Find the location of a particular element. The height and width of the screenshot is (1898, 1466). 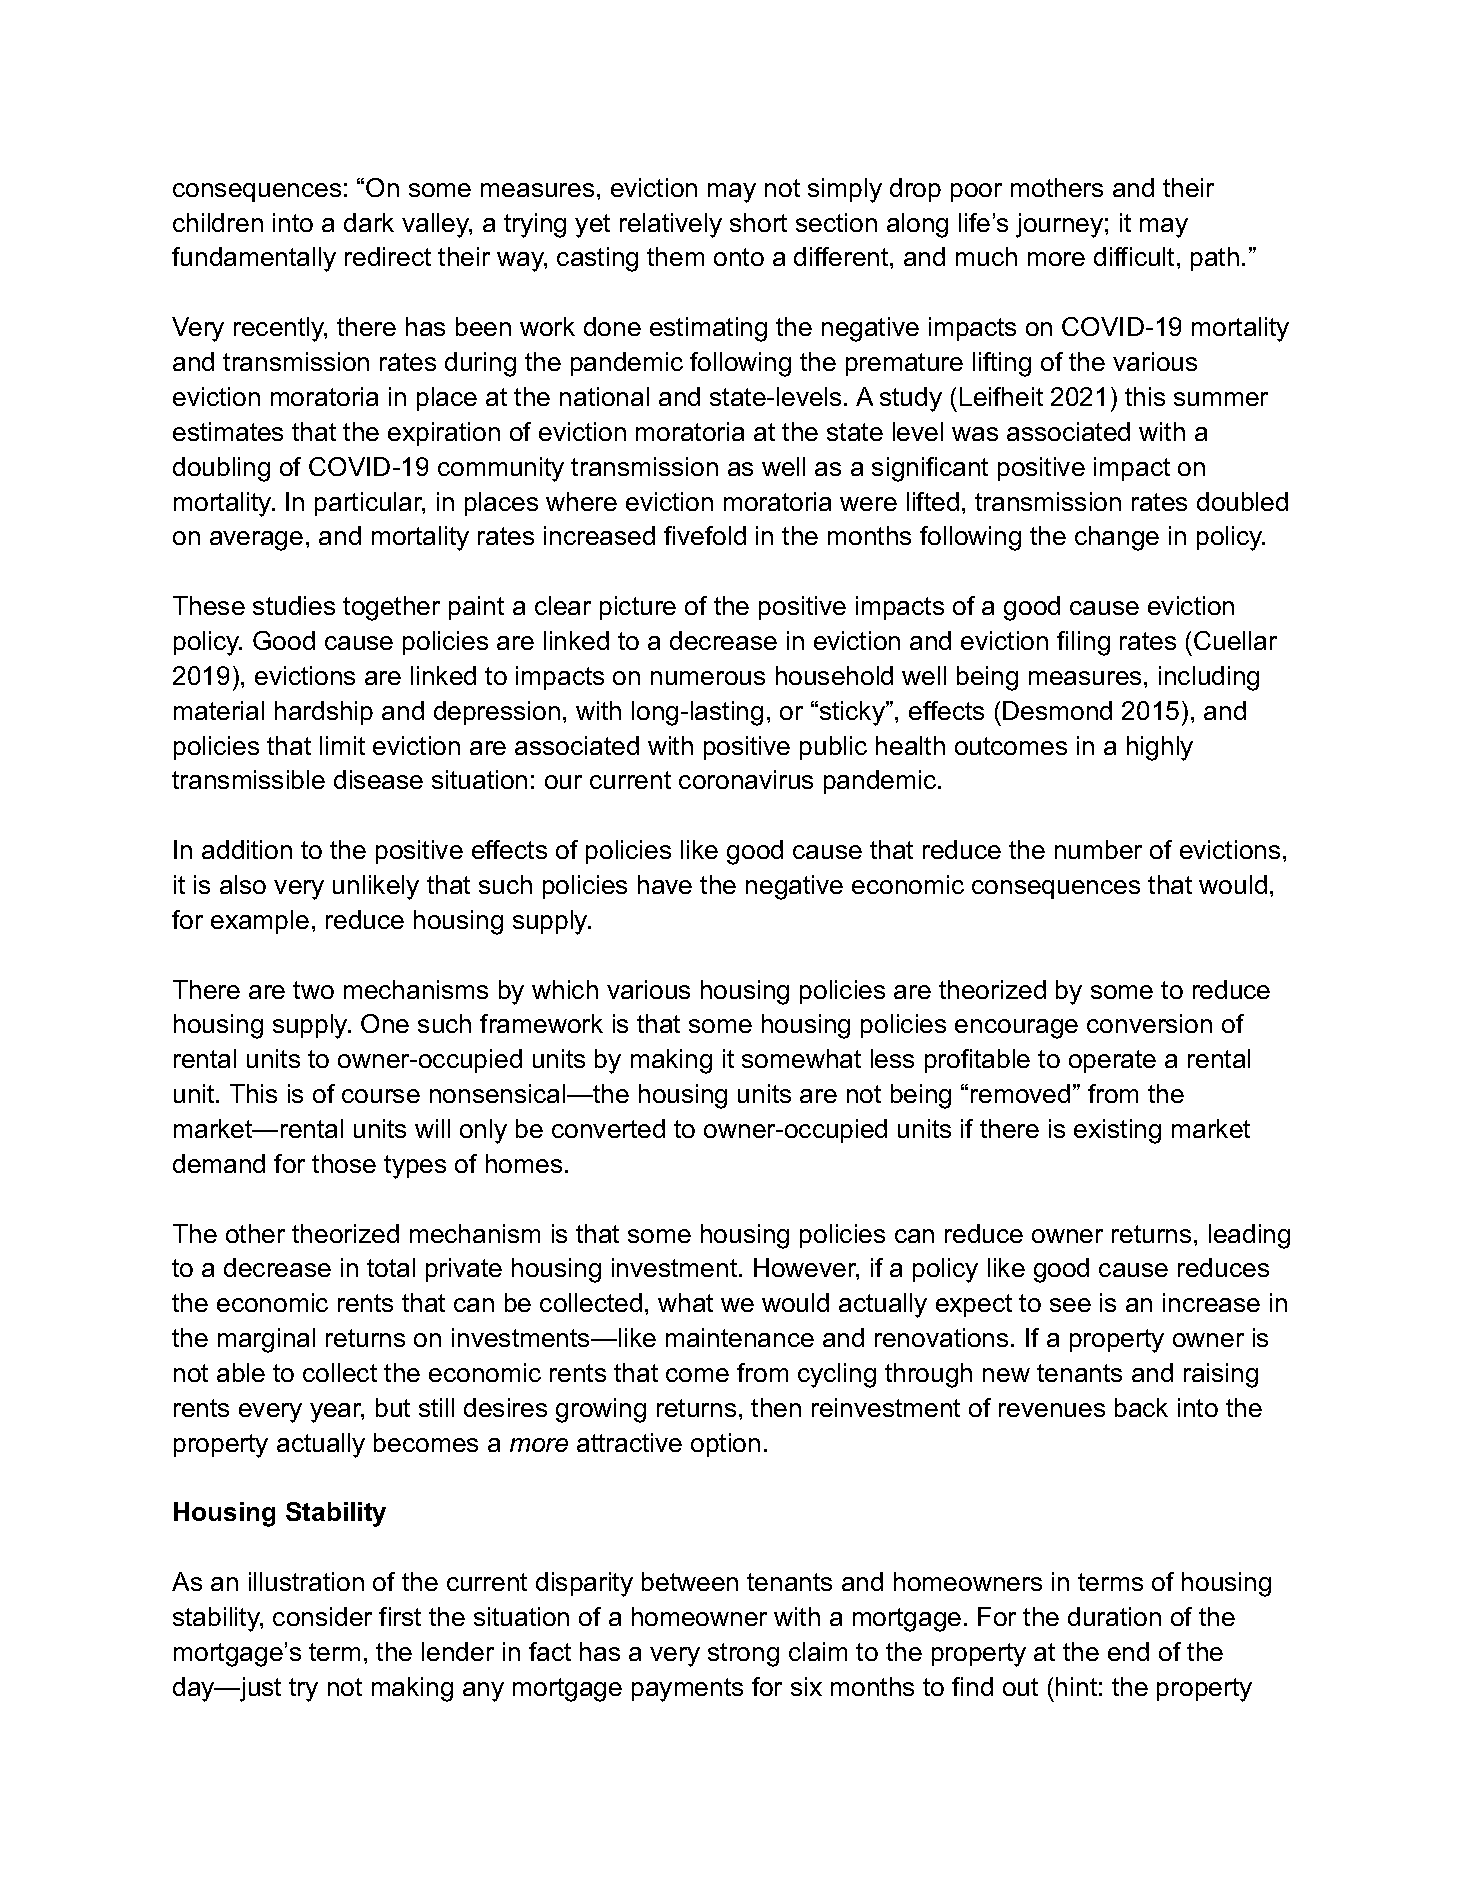

numerous is located at coordinates (708, 678).
